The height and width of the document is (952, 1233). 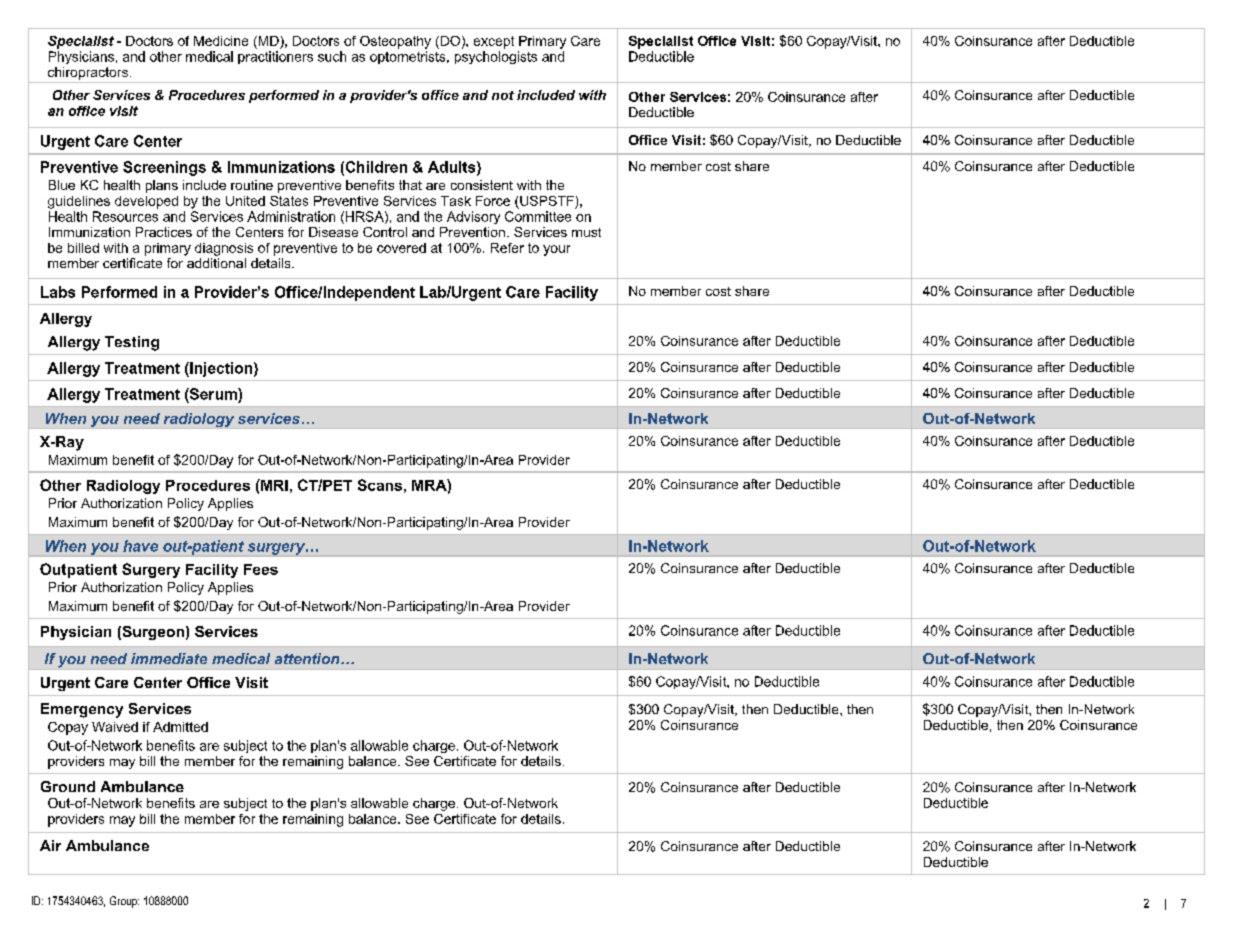 What do you see at coordinates (496, 57) in the document?
I see `psychologists` at bounding box center [496, 57].
